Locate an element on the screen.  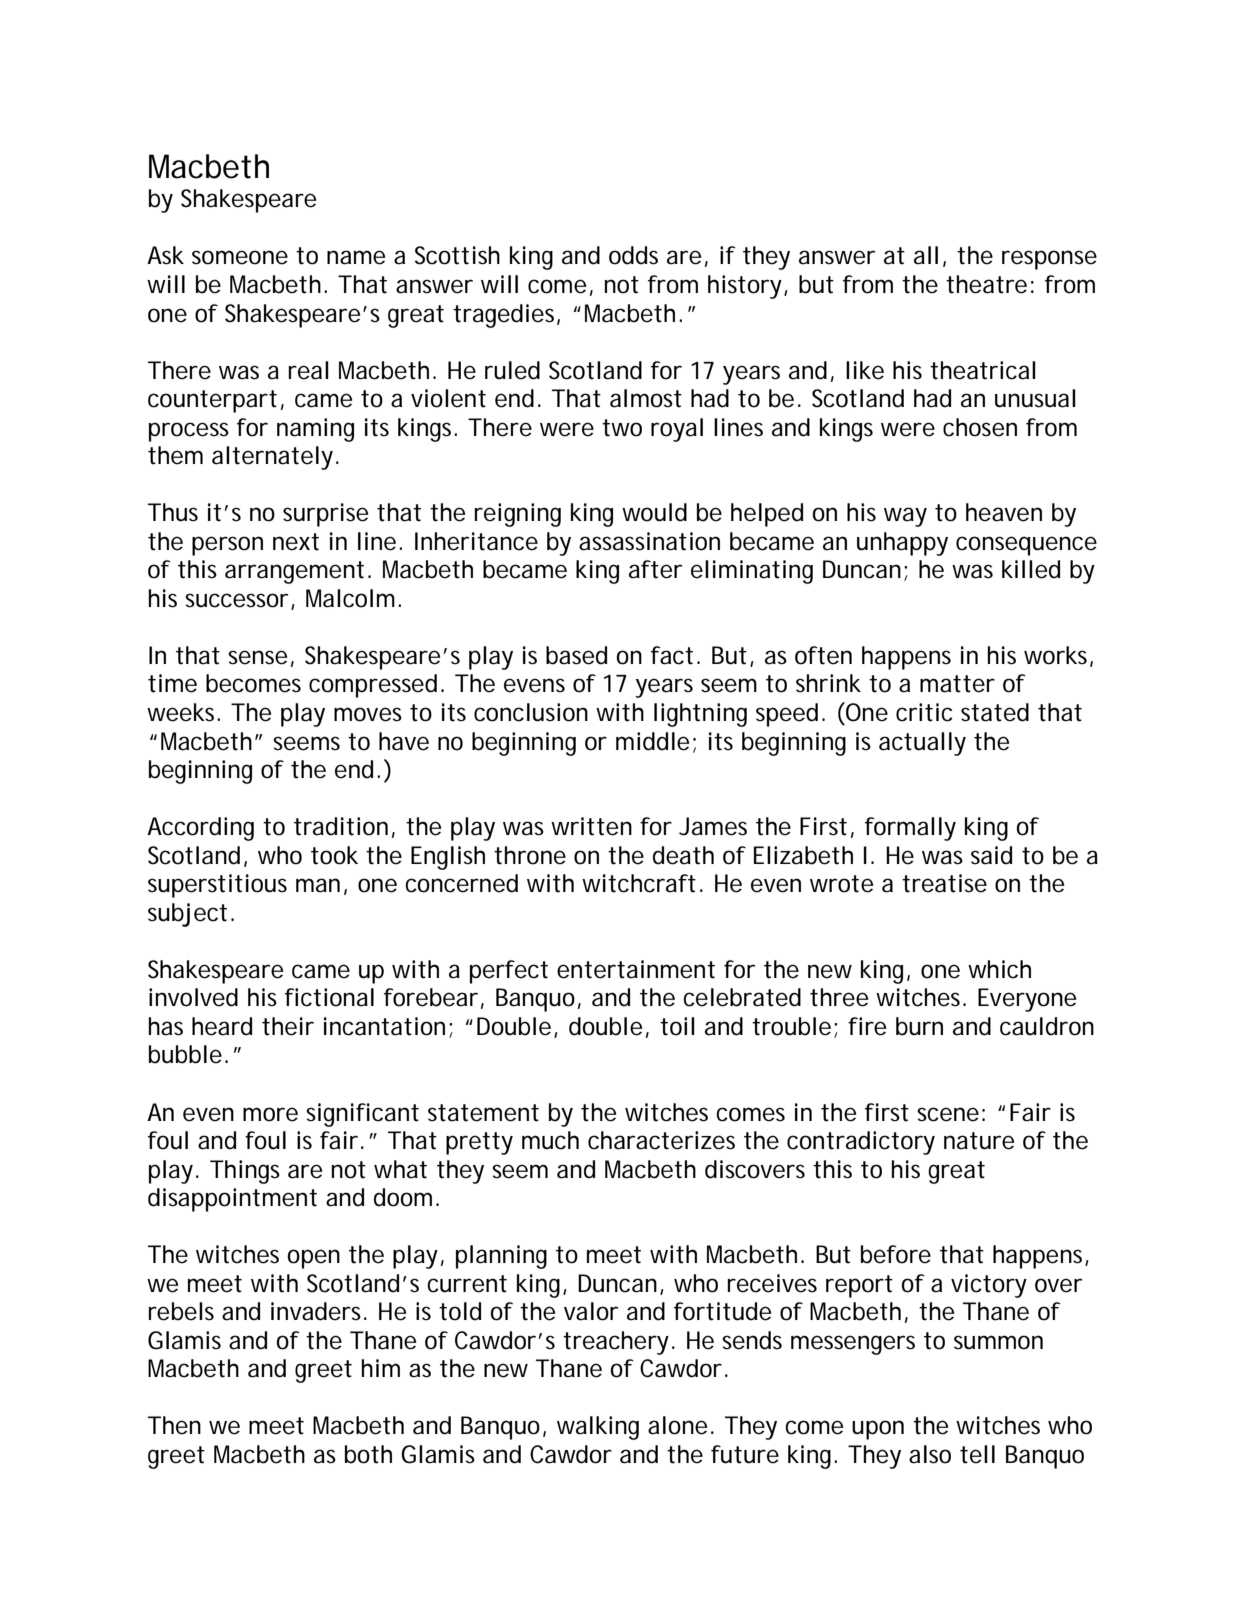
odds is located at coordinates (633, 255).
